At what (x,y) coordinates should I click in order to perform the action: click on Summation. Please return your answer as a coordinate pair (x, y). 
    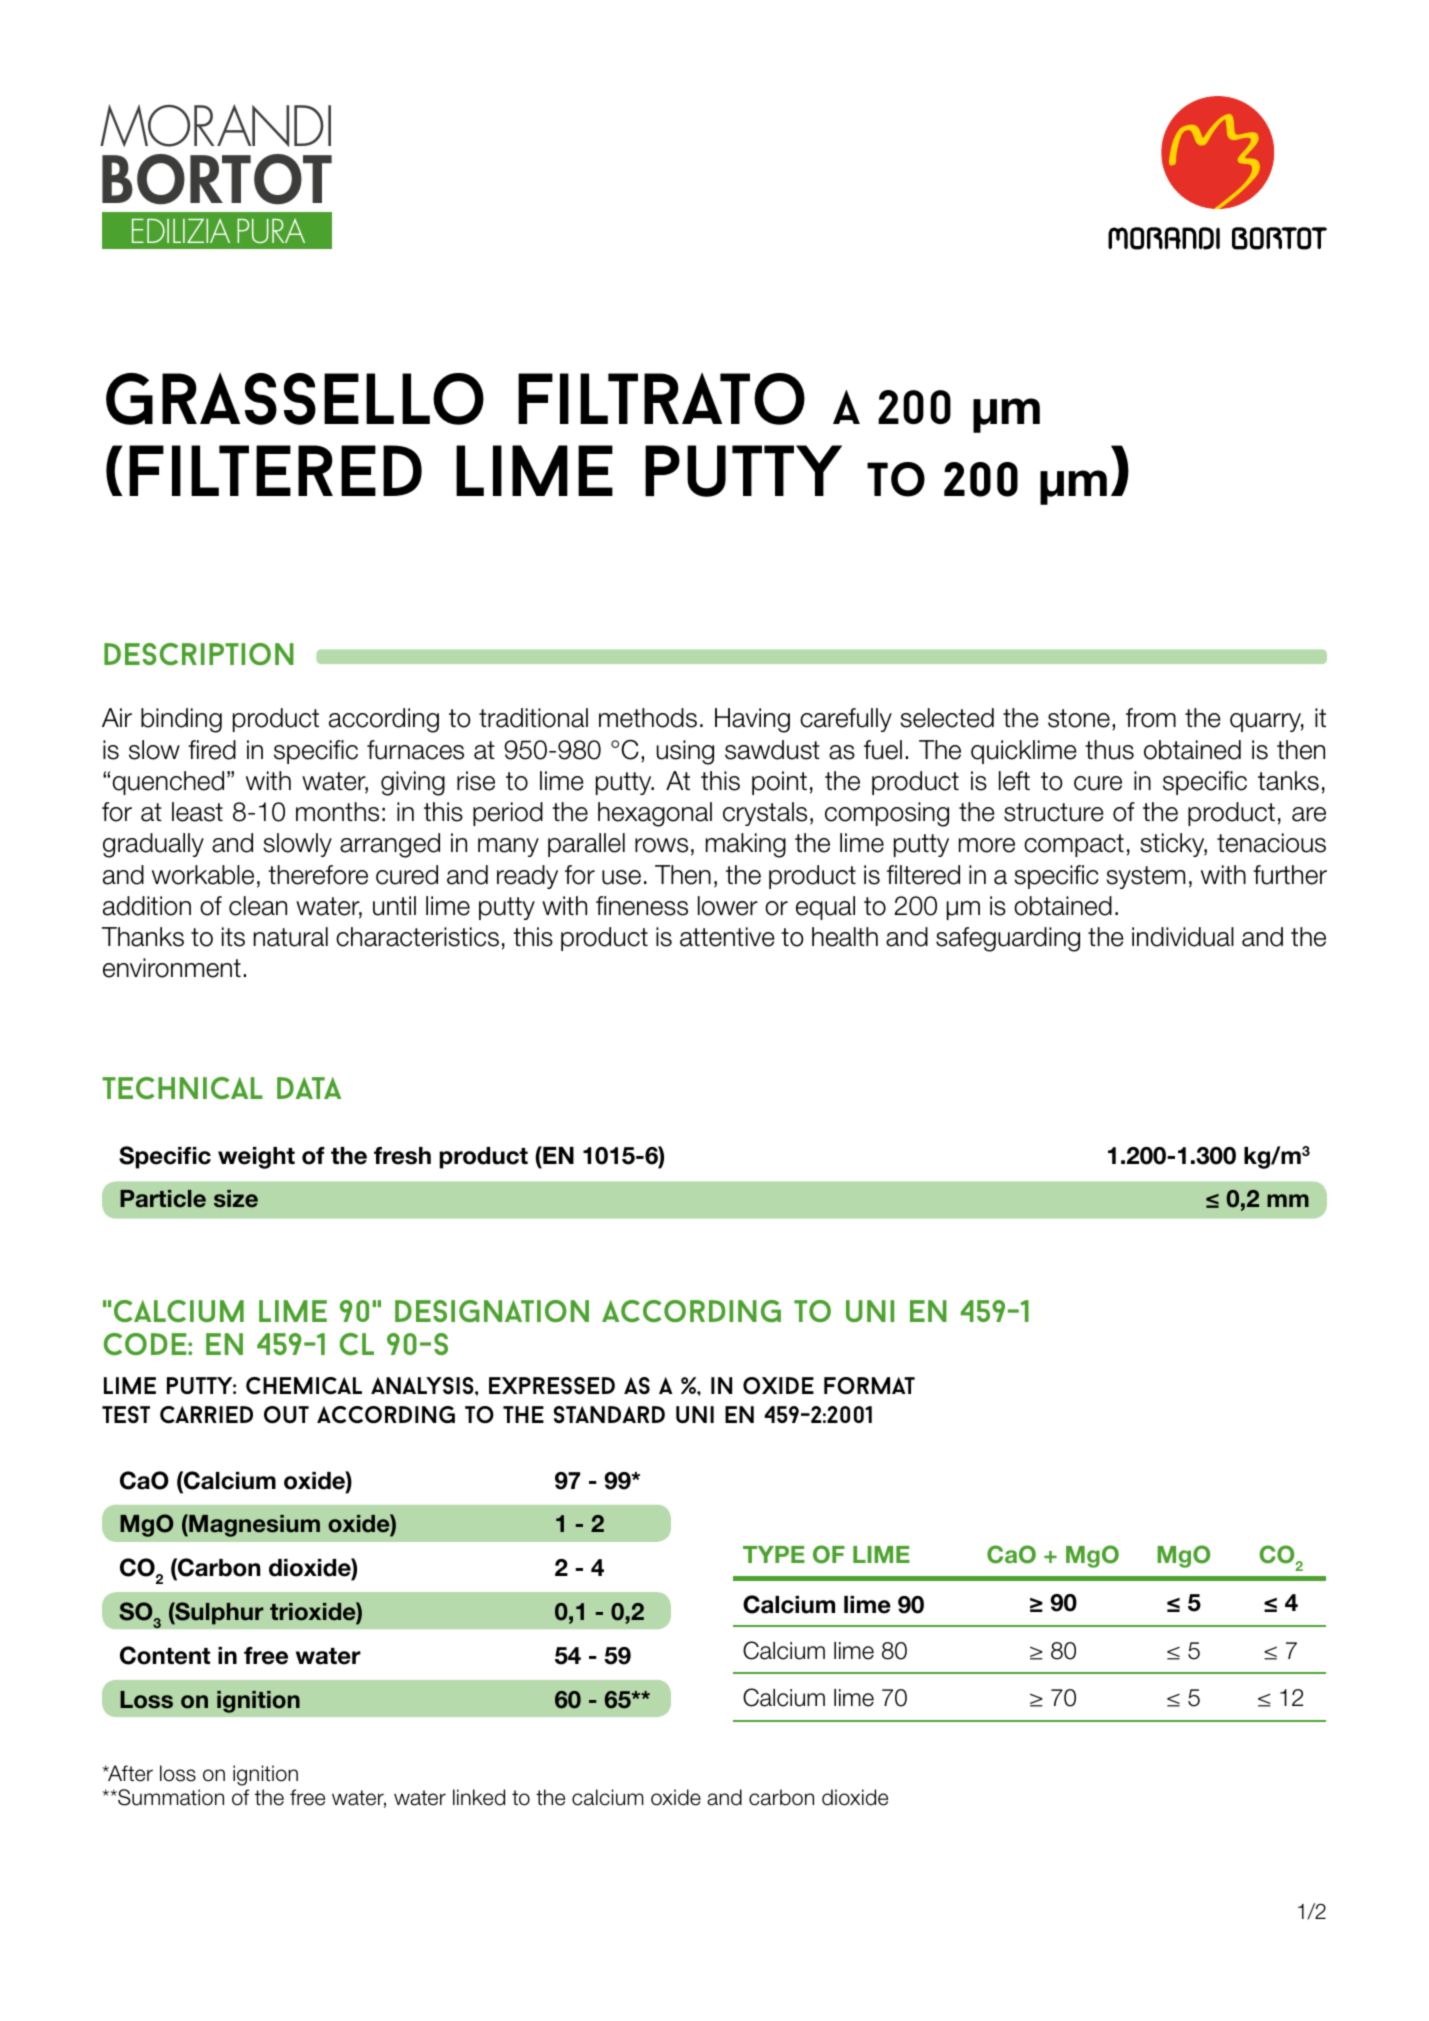
    Looking at the image, I should click on (170, 1797).
